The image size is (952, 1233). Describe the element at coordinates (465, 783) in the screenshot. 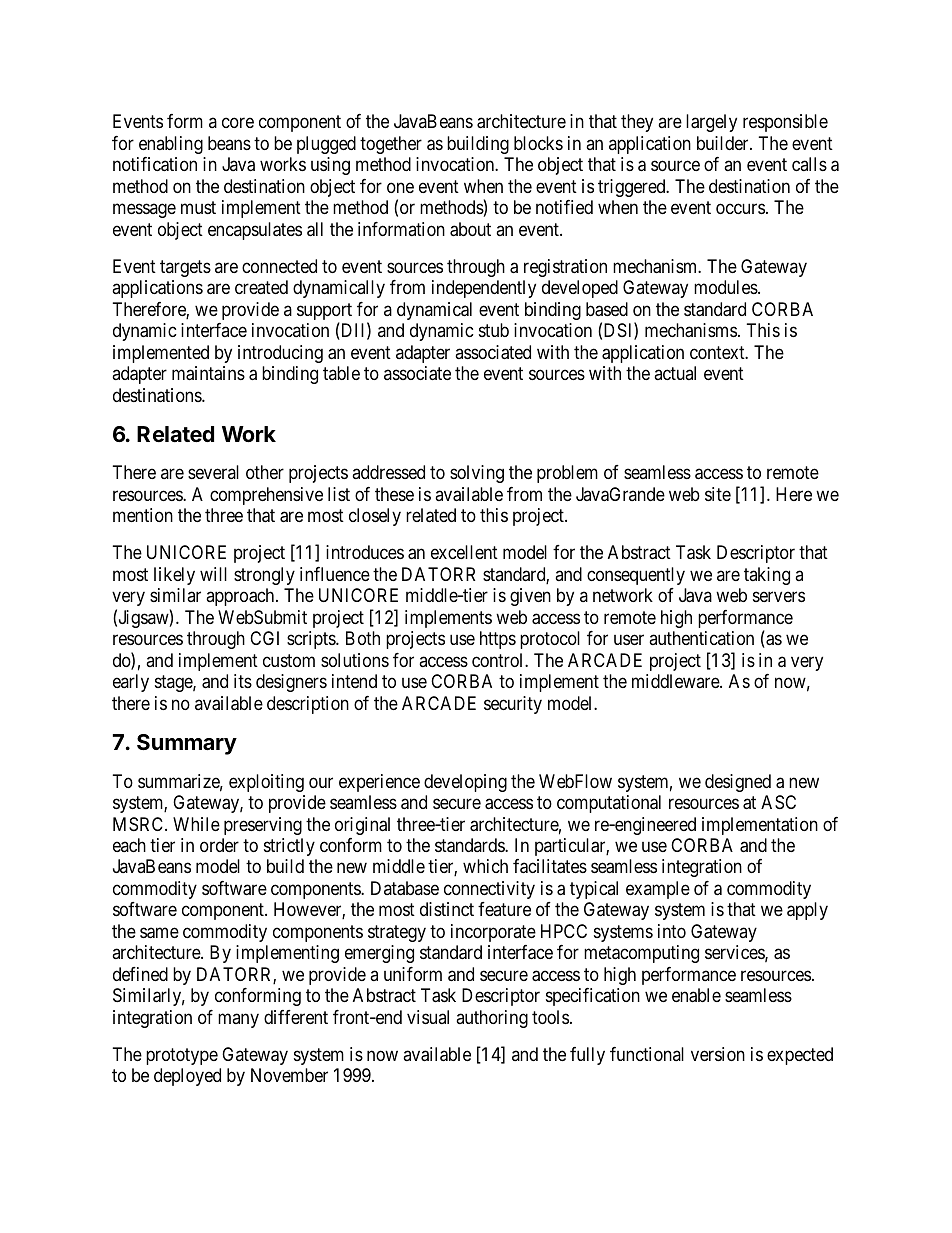

I see `developing` at that location.
